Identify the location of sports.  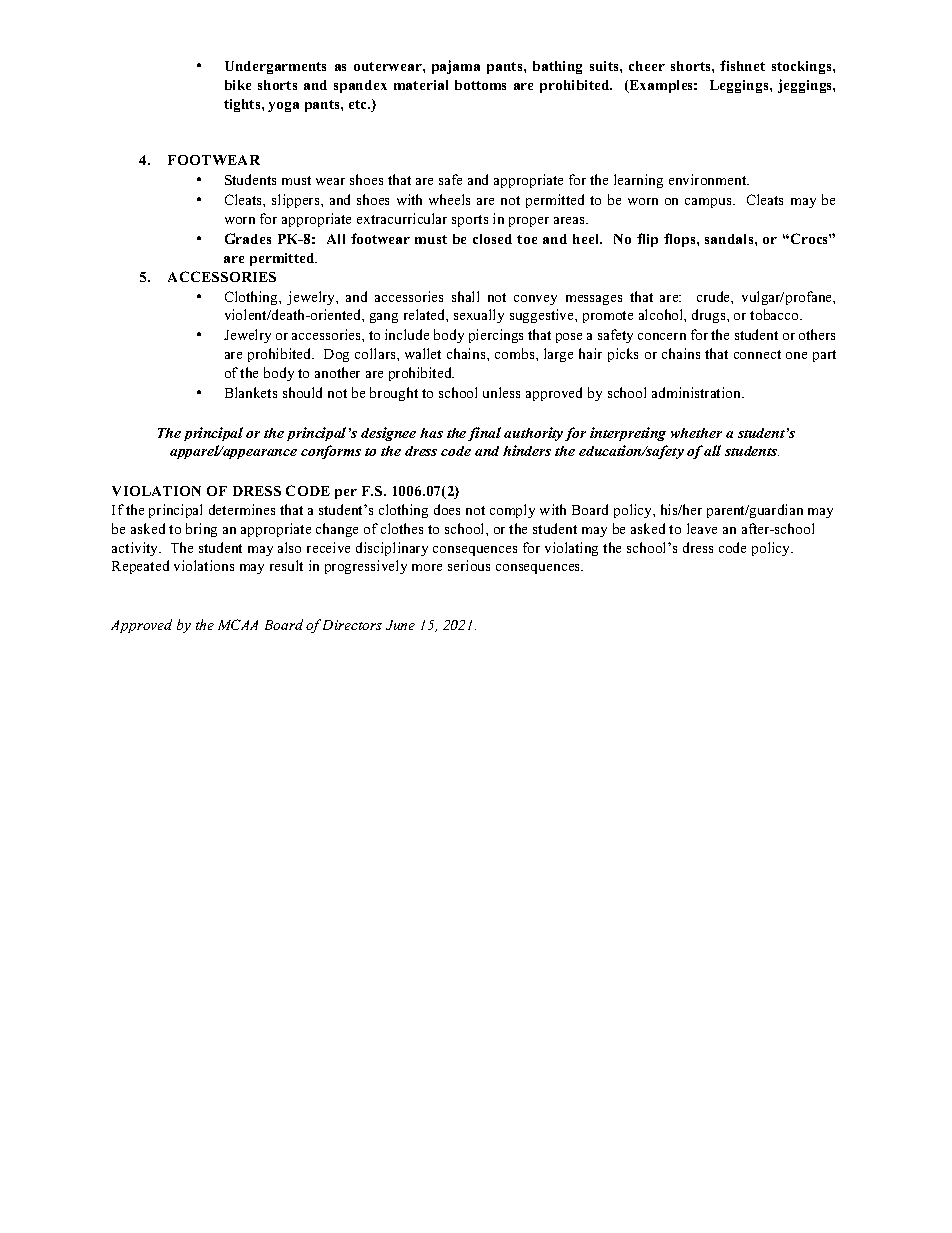
(470, 221).
